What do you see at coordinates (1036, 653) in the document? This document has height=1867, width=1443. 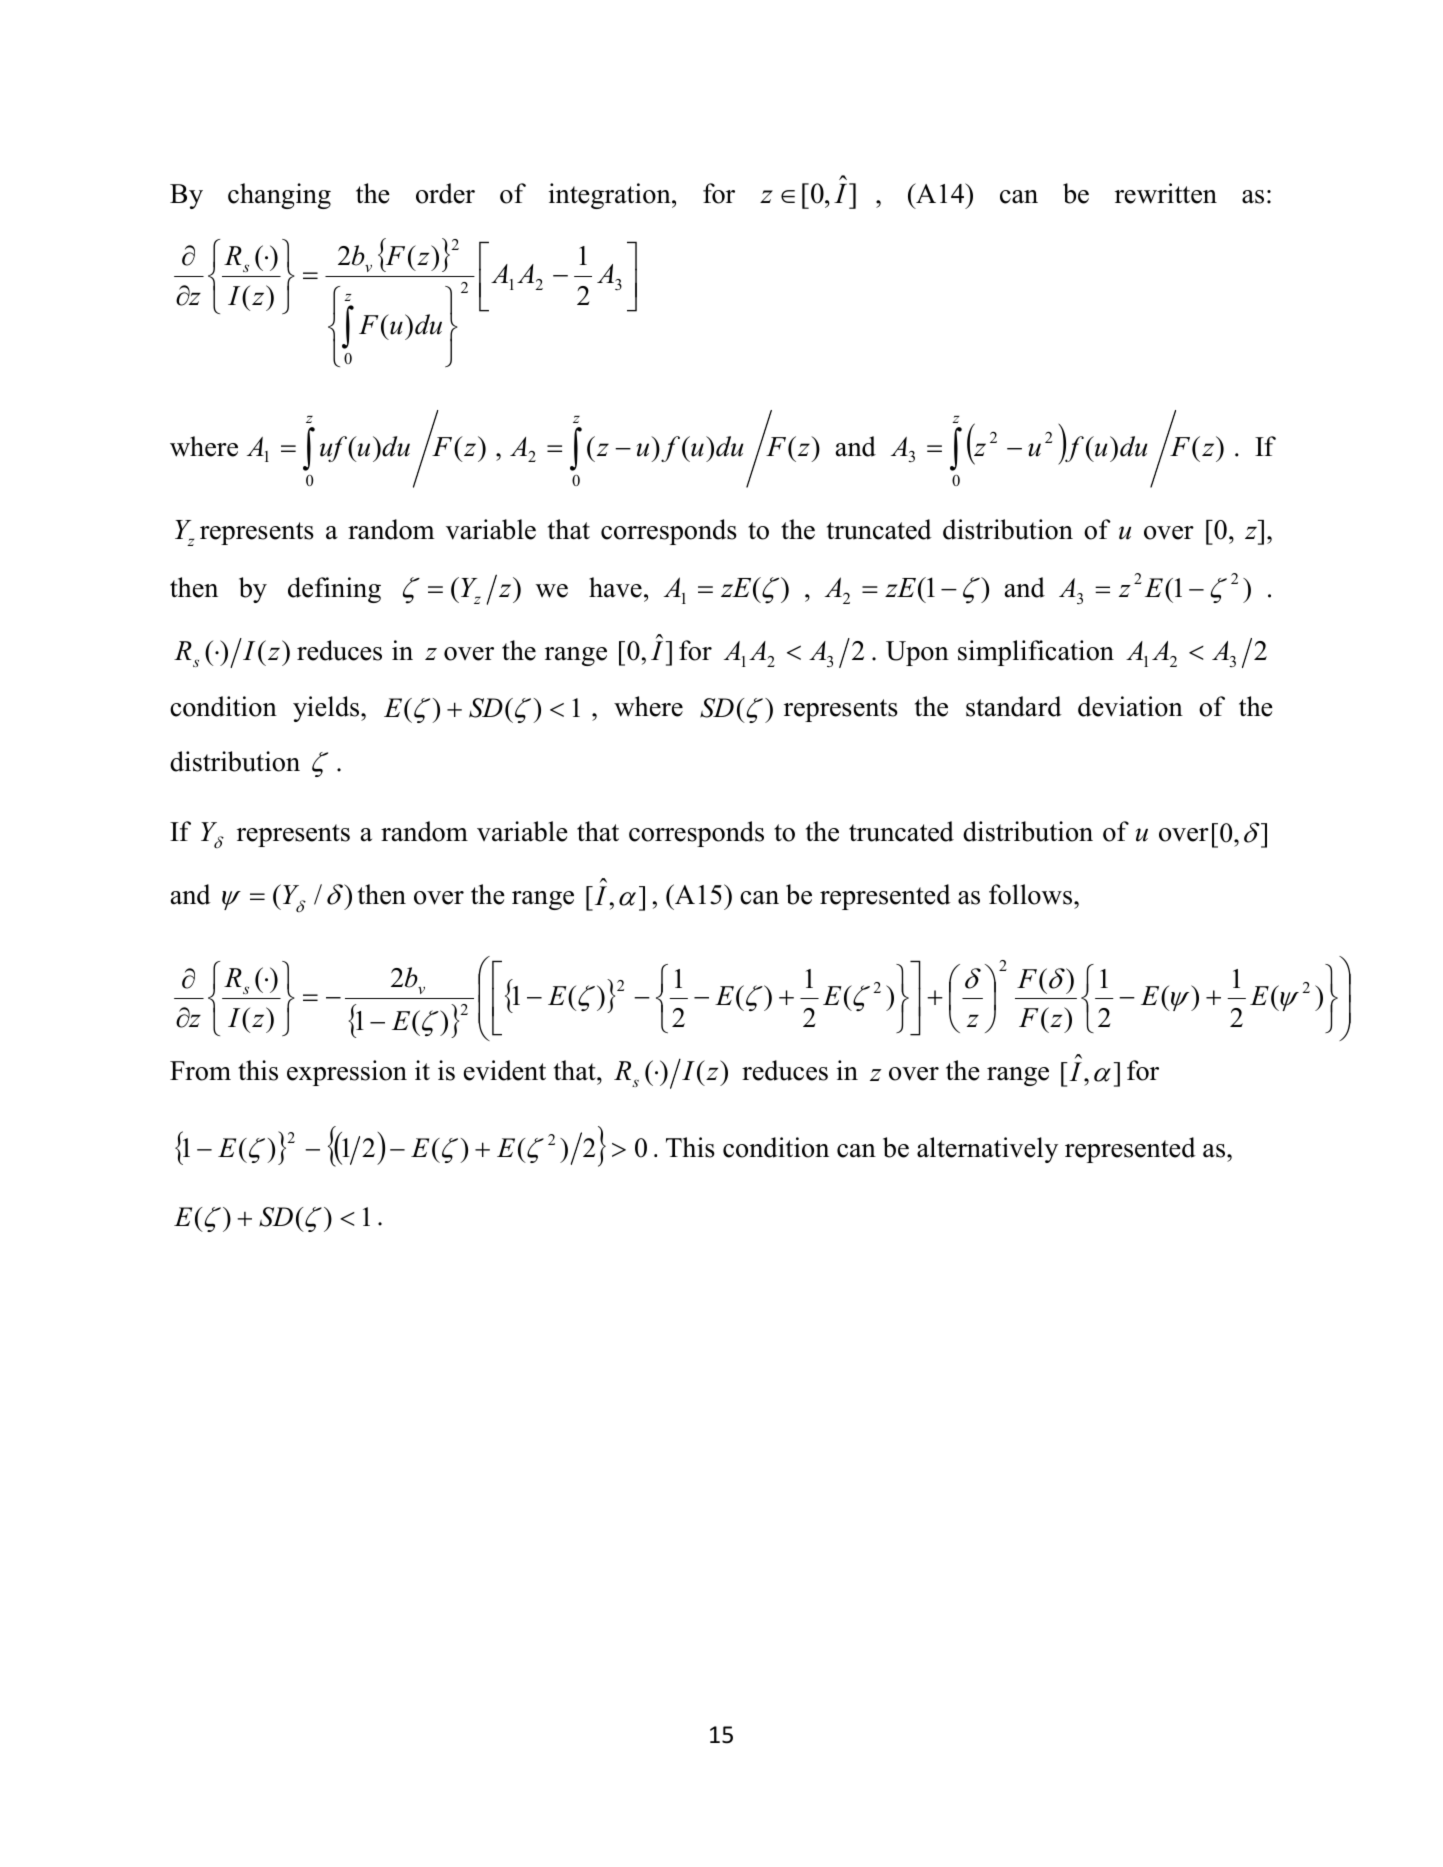 I see `simplification` at bounding box center [1036, 653].
